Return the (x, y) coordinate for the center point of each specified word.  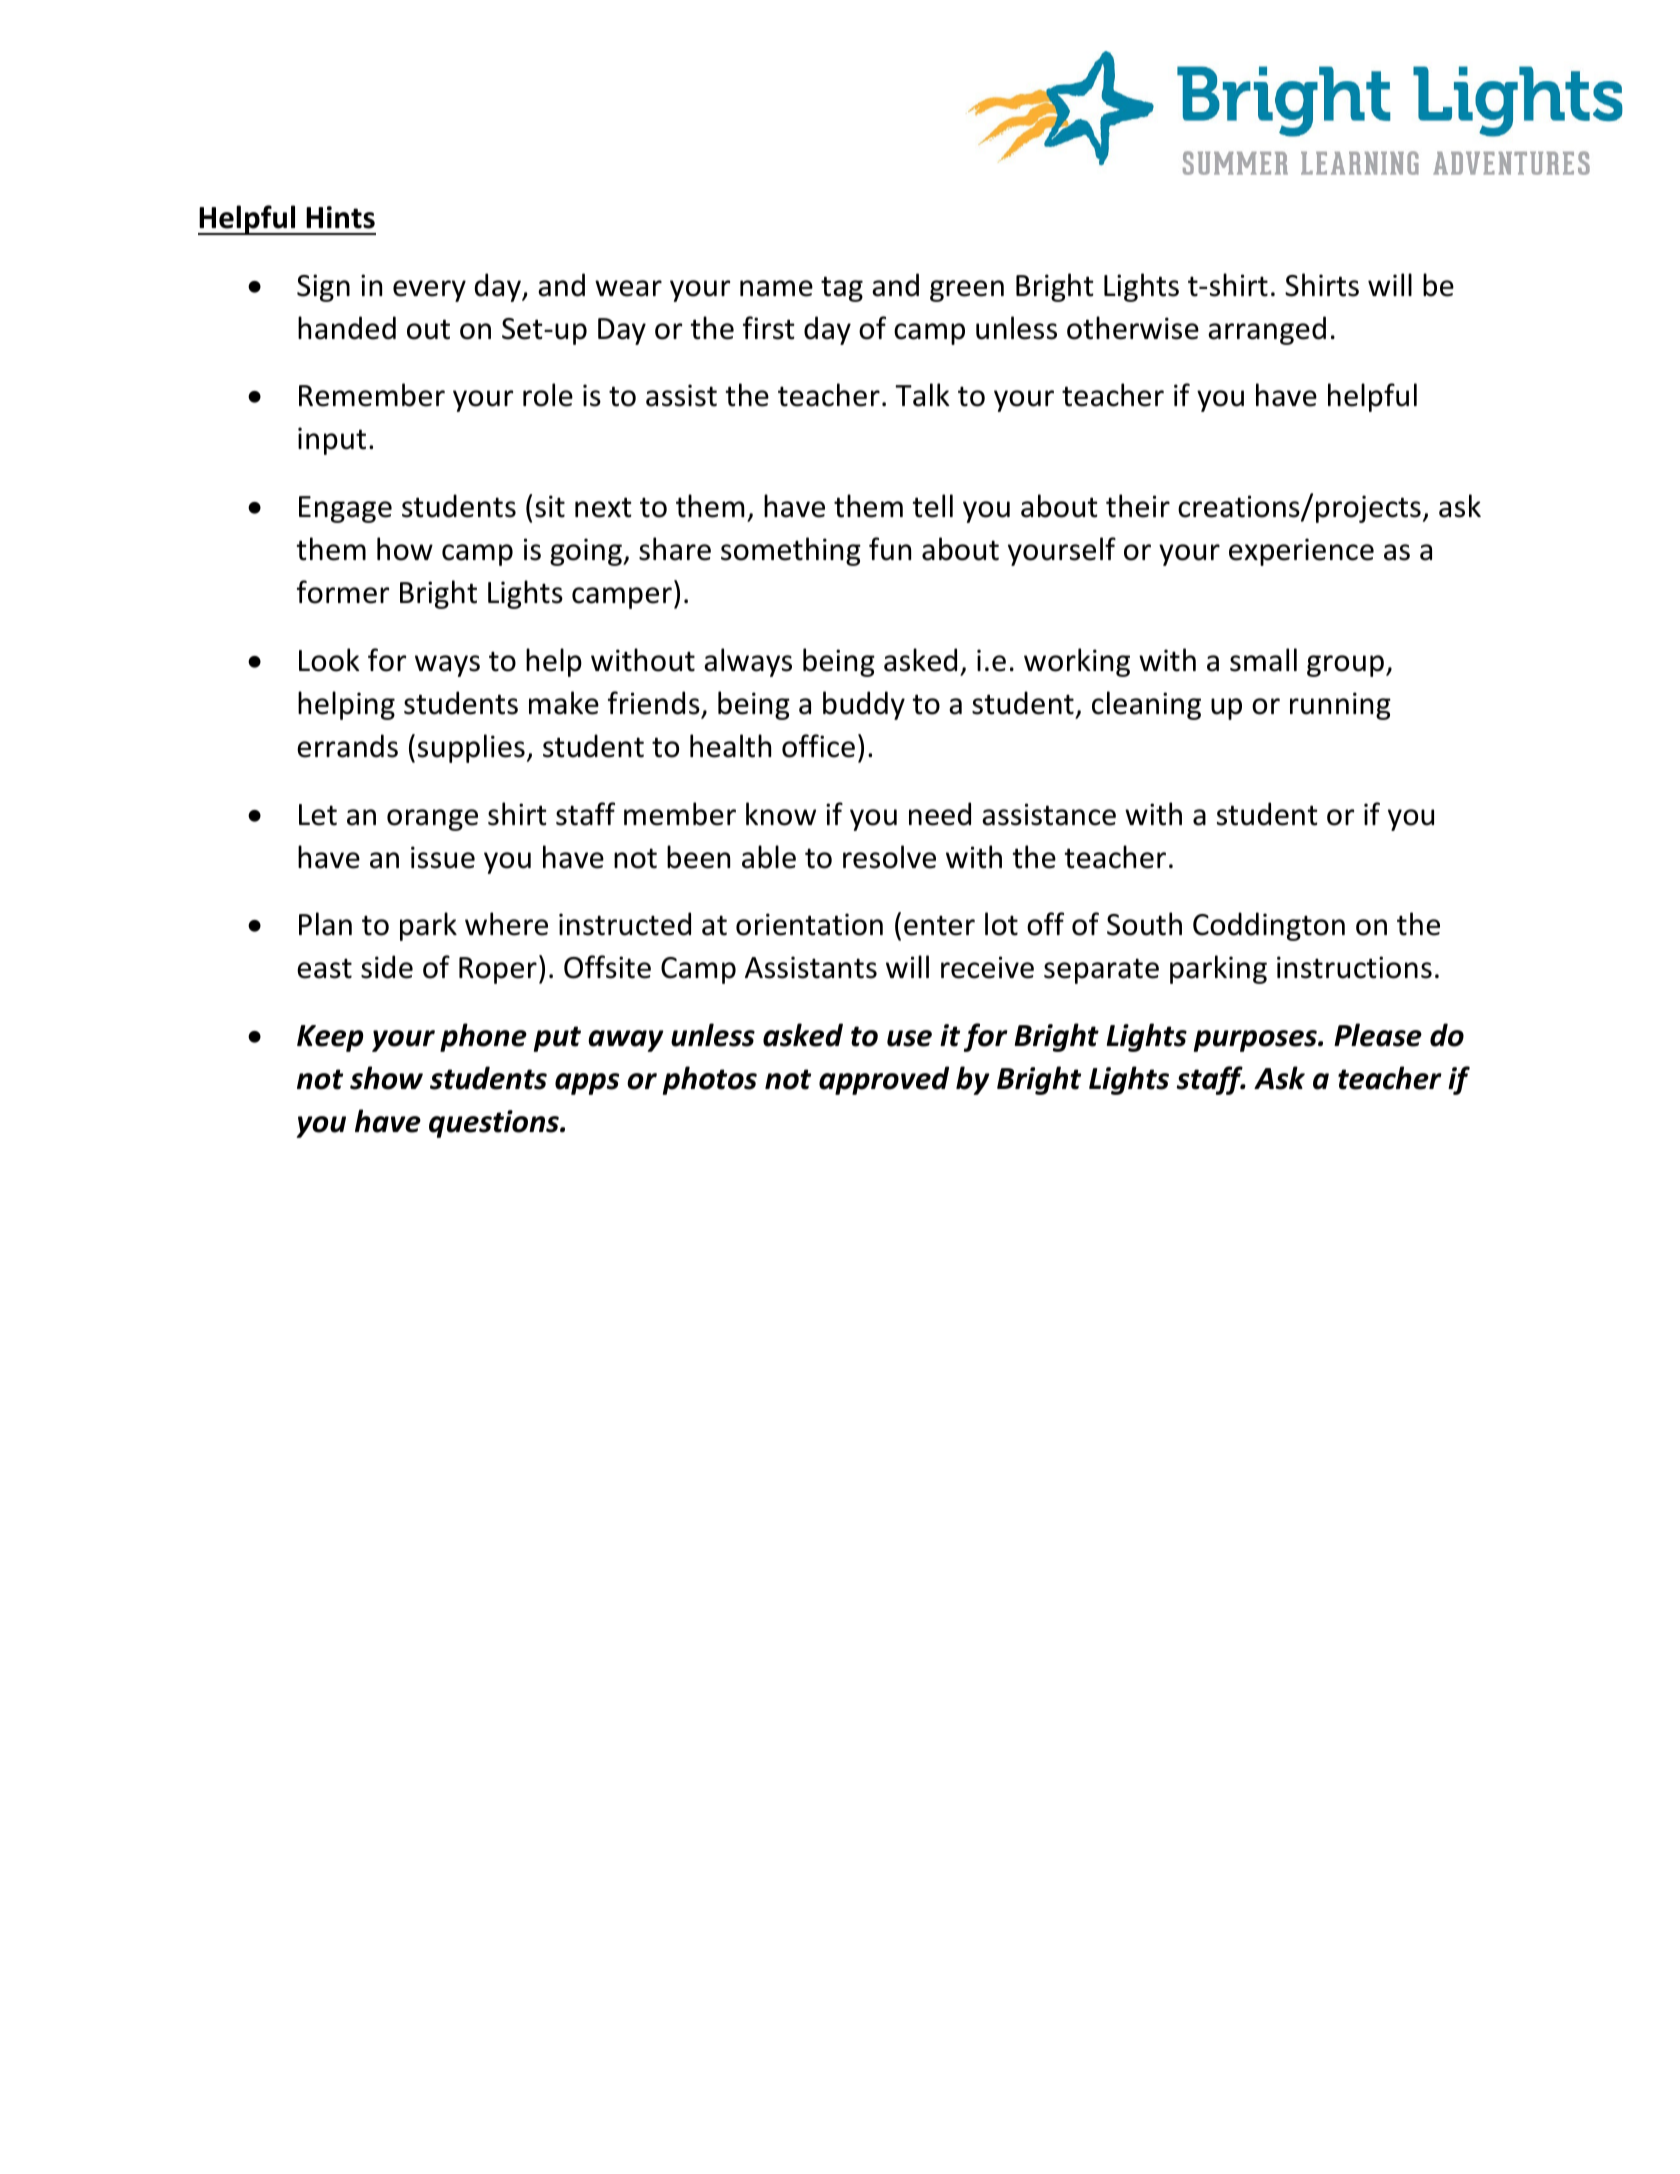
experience (1301, 552)
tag (842, 289)
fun (890, 549)
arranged (1267, 330)
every (429, 291)
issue (443, 857)
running (1340, 706)
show (386, 1078)
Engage (345, 509)
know (781, 814)
